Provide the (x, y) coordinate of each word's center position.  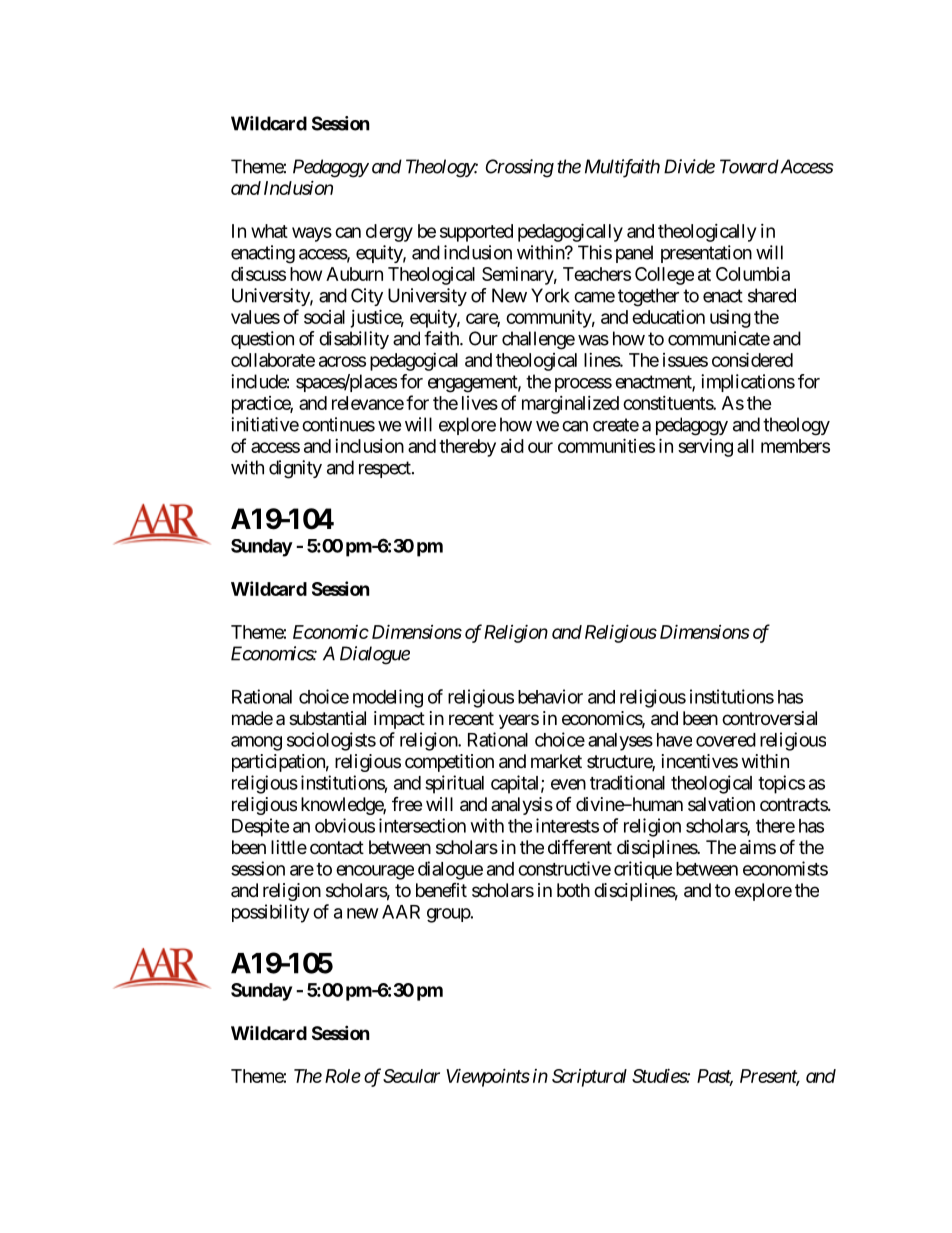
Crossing (520, 168)
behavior (550, 696)
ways (312, 234)
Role (343, 1076)
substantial (327, 718)
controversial (769, 718)
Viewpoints (488, 1077)
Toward (749, 166)
